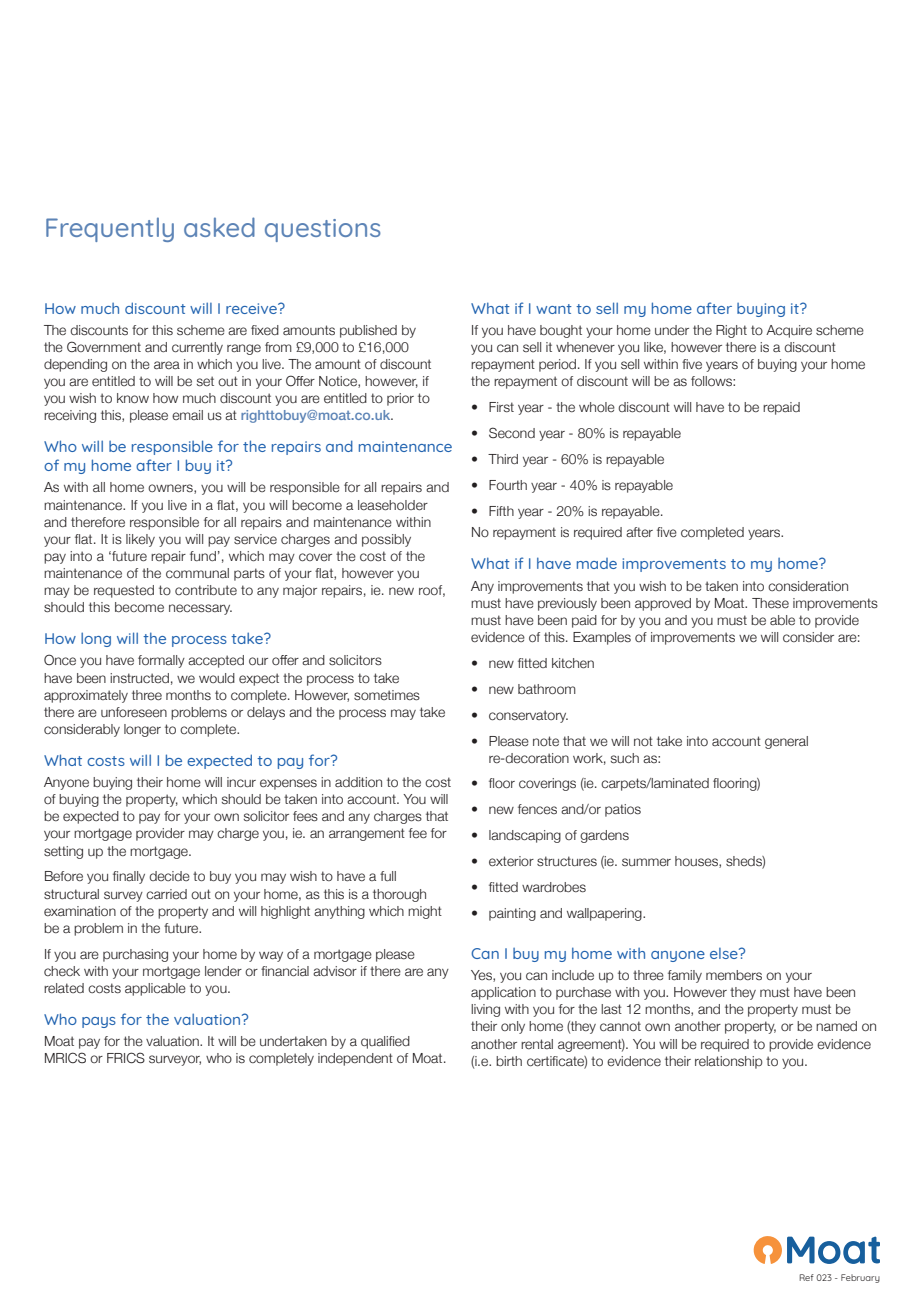  Describe the element at coordinates (110, 229) in the image. I see `Frequently` at that location.
